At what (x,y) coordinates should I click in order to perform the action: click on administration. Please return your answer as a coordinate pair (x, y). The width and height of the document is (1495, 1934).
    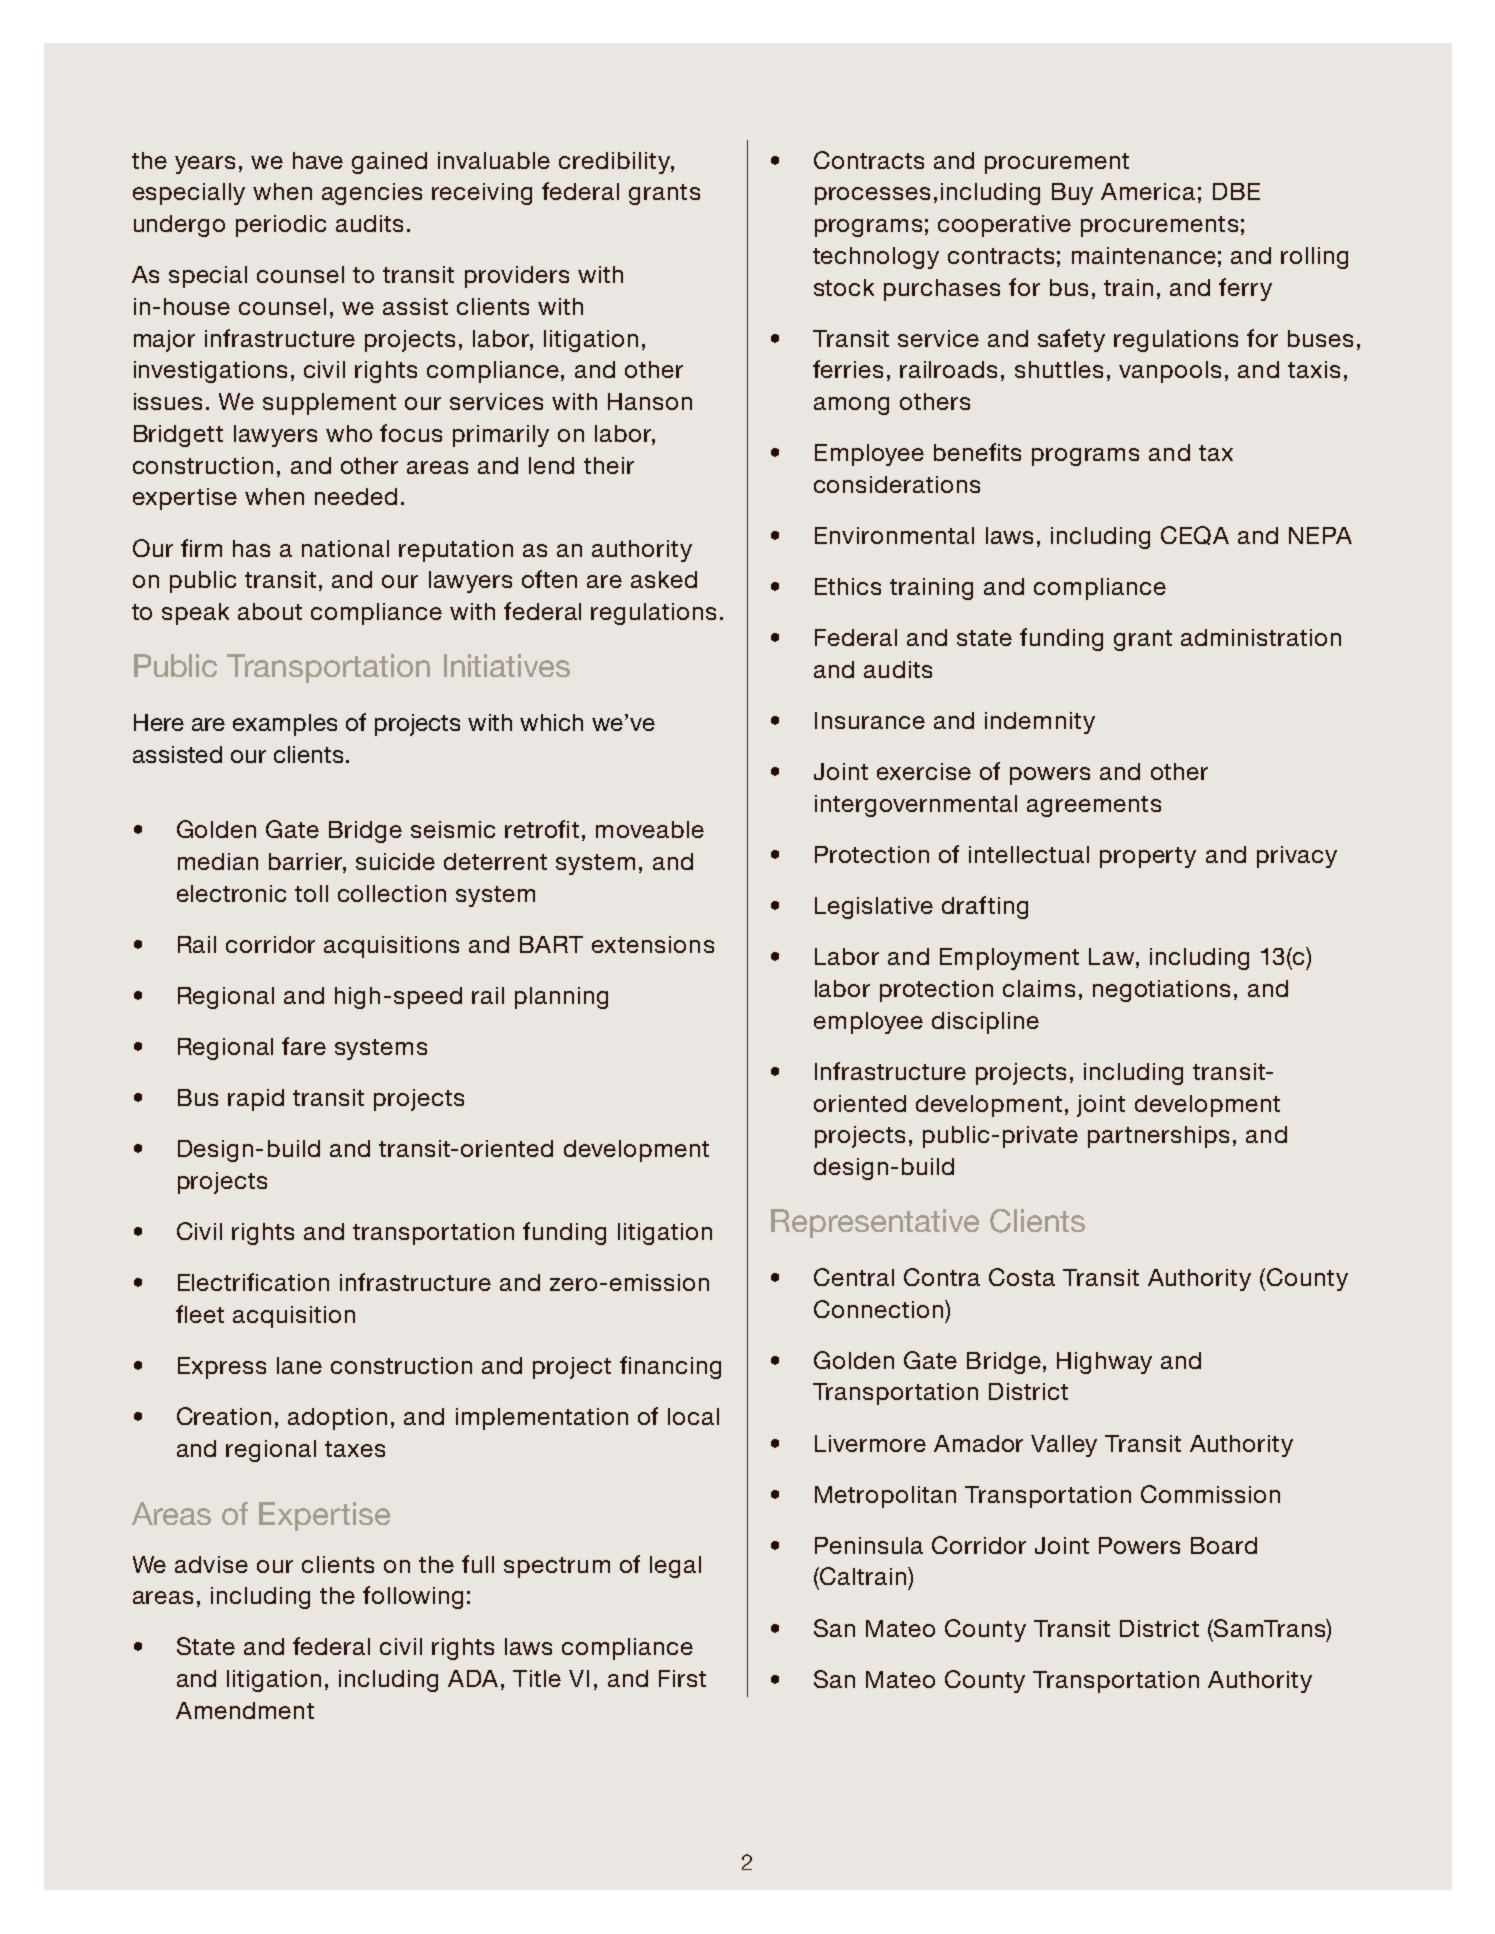
    Looking at the image, I should click on (1261, 637).
